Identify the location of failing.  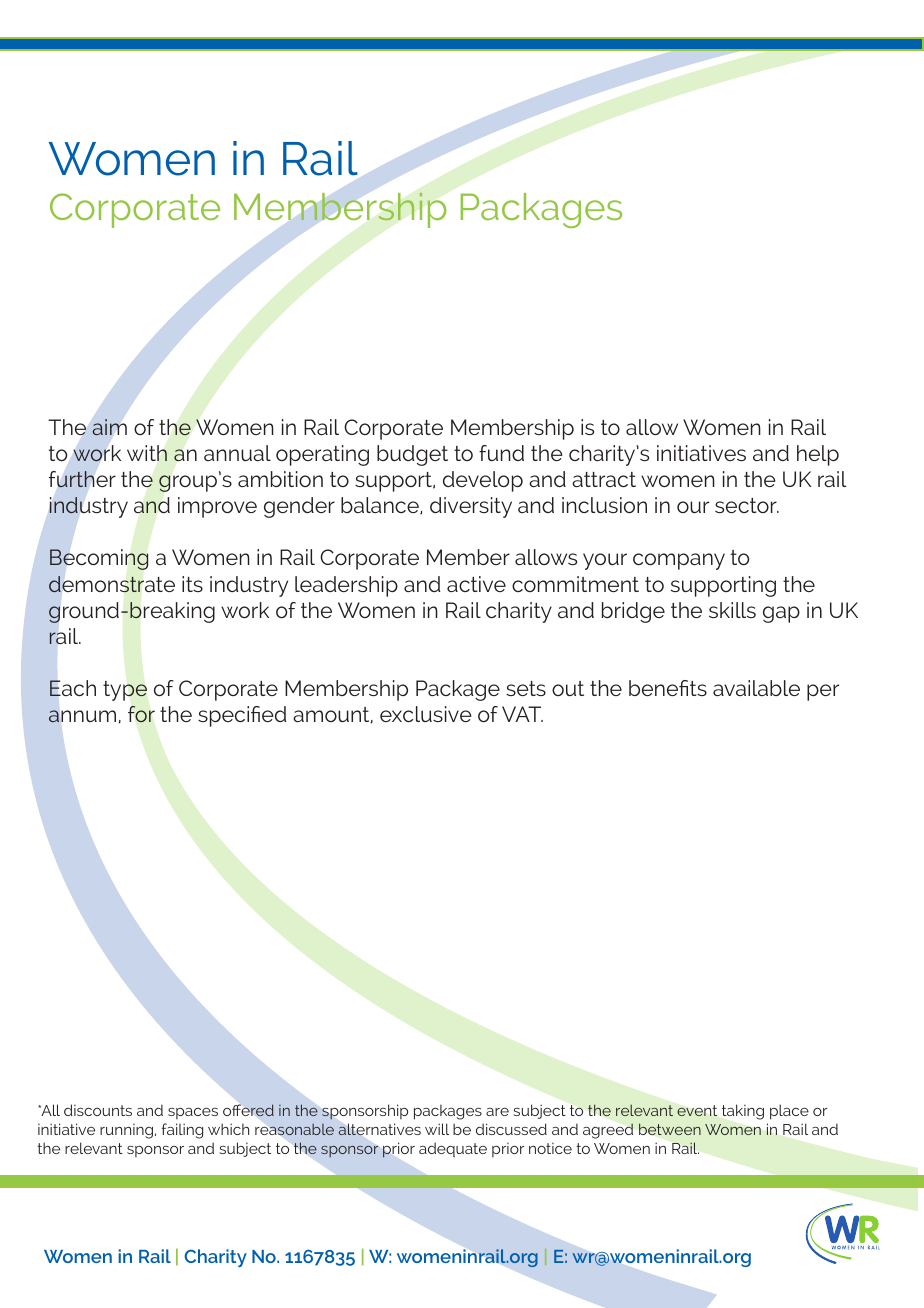
(182, 1131).
